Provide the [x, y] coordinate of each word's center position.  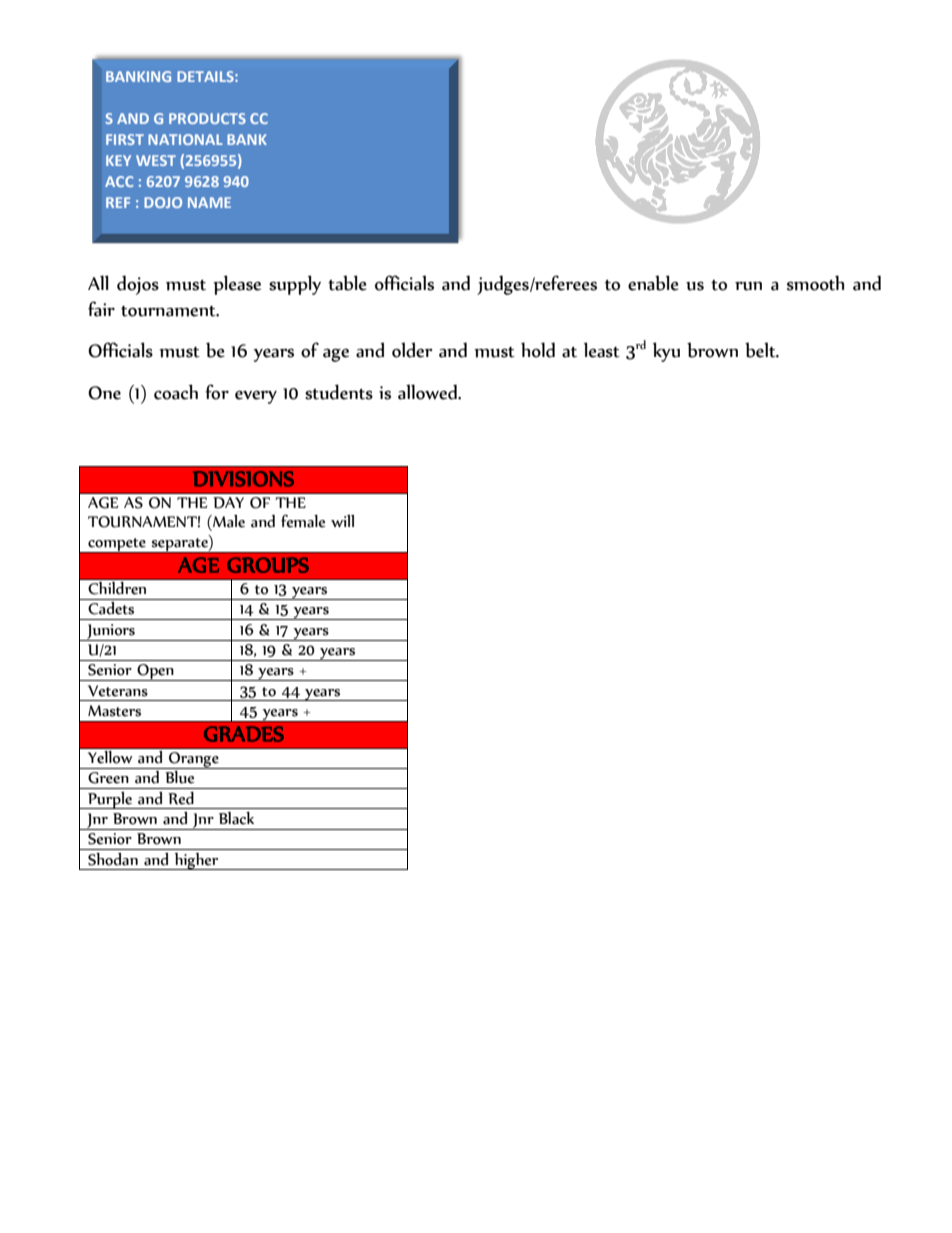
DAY [228, 503]
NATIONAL [185, 139]
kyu [666, 352]
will [342, 521]
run [748, 286]
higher [196, 861]
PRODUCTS [207, 118]
